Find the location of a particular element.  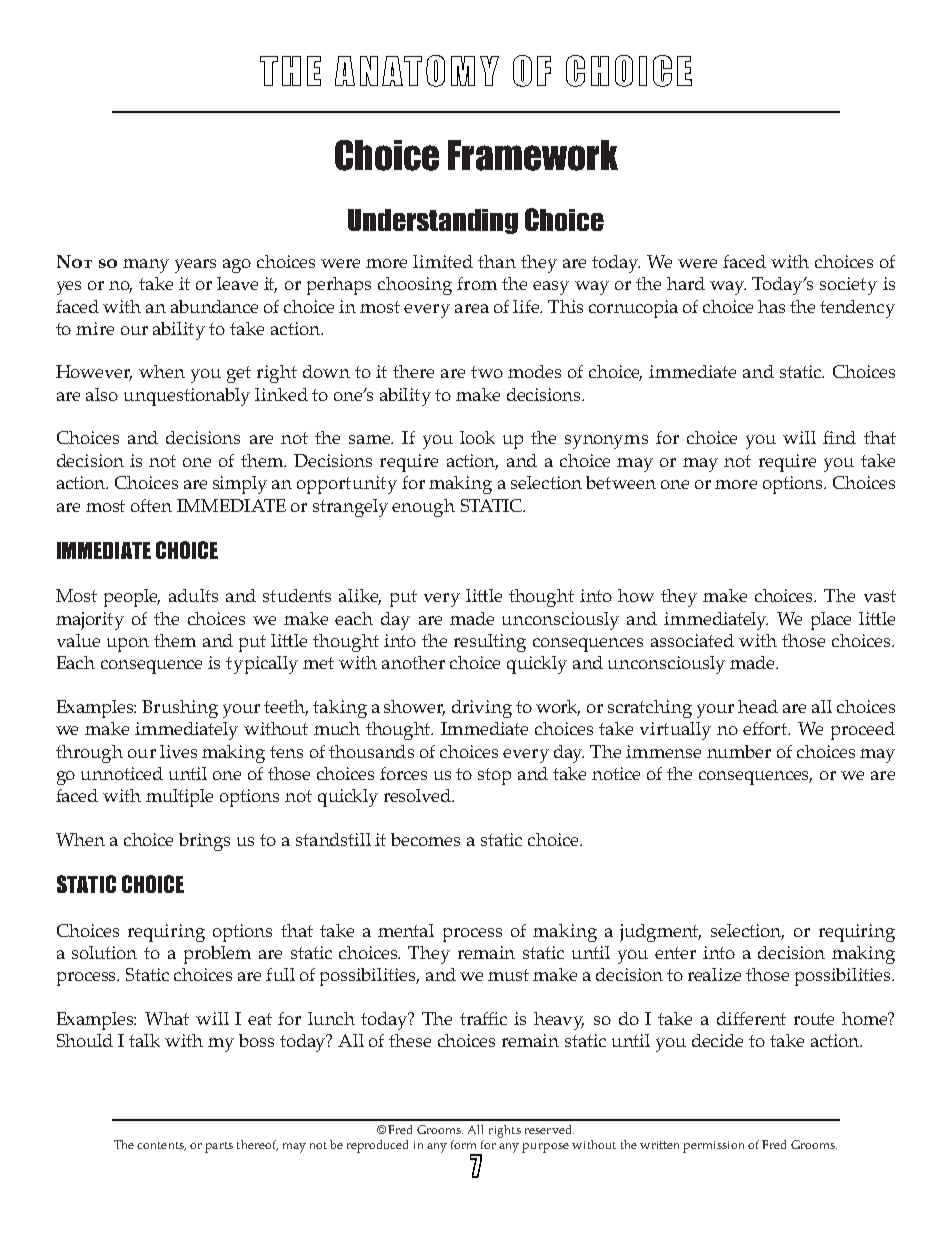

look is located at coordinates (477, 437).
